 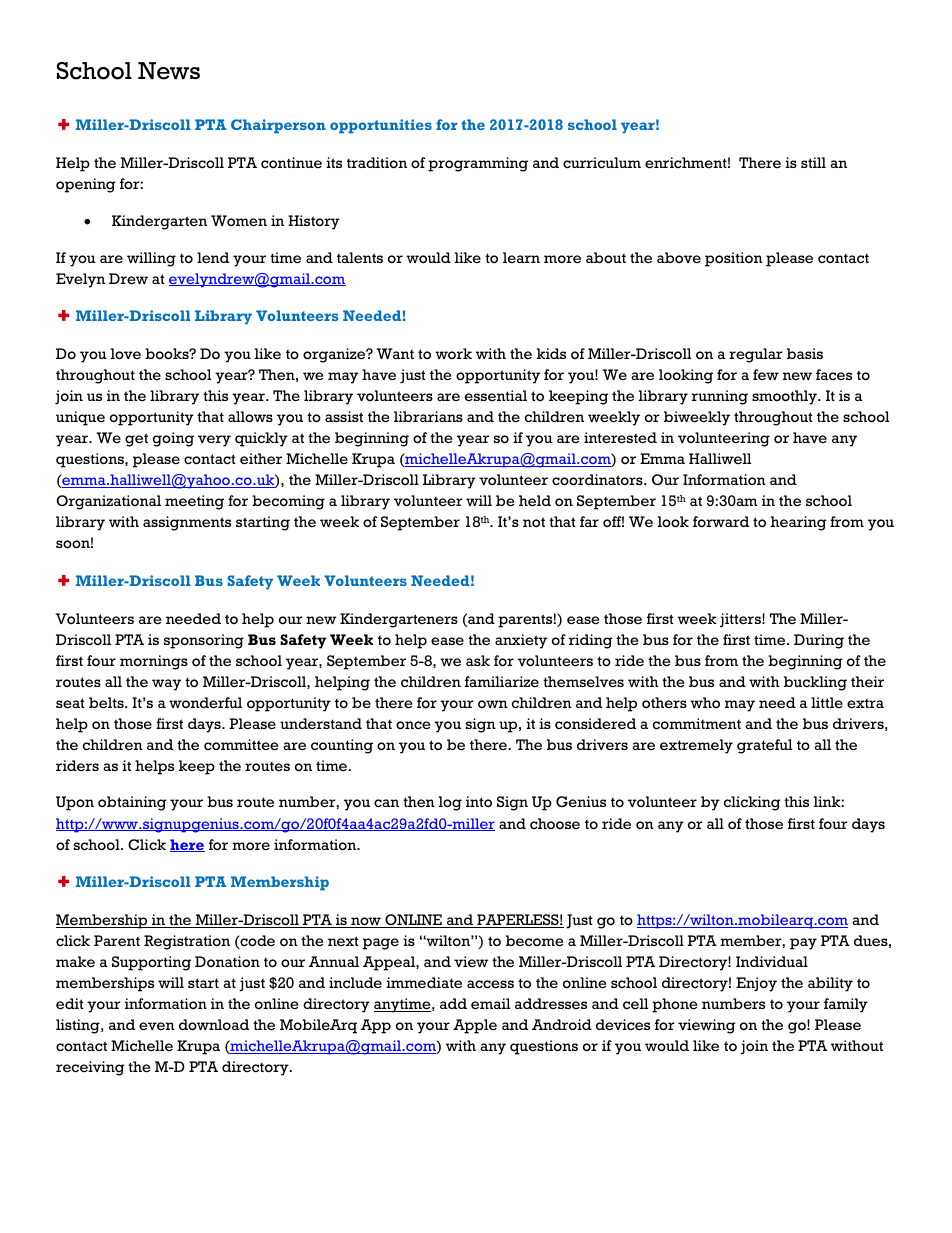 I want to click on News, so click(x=169, y=71).
